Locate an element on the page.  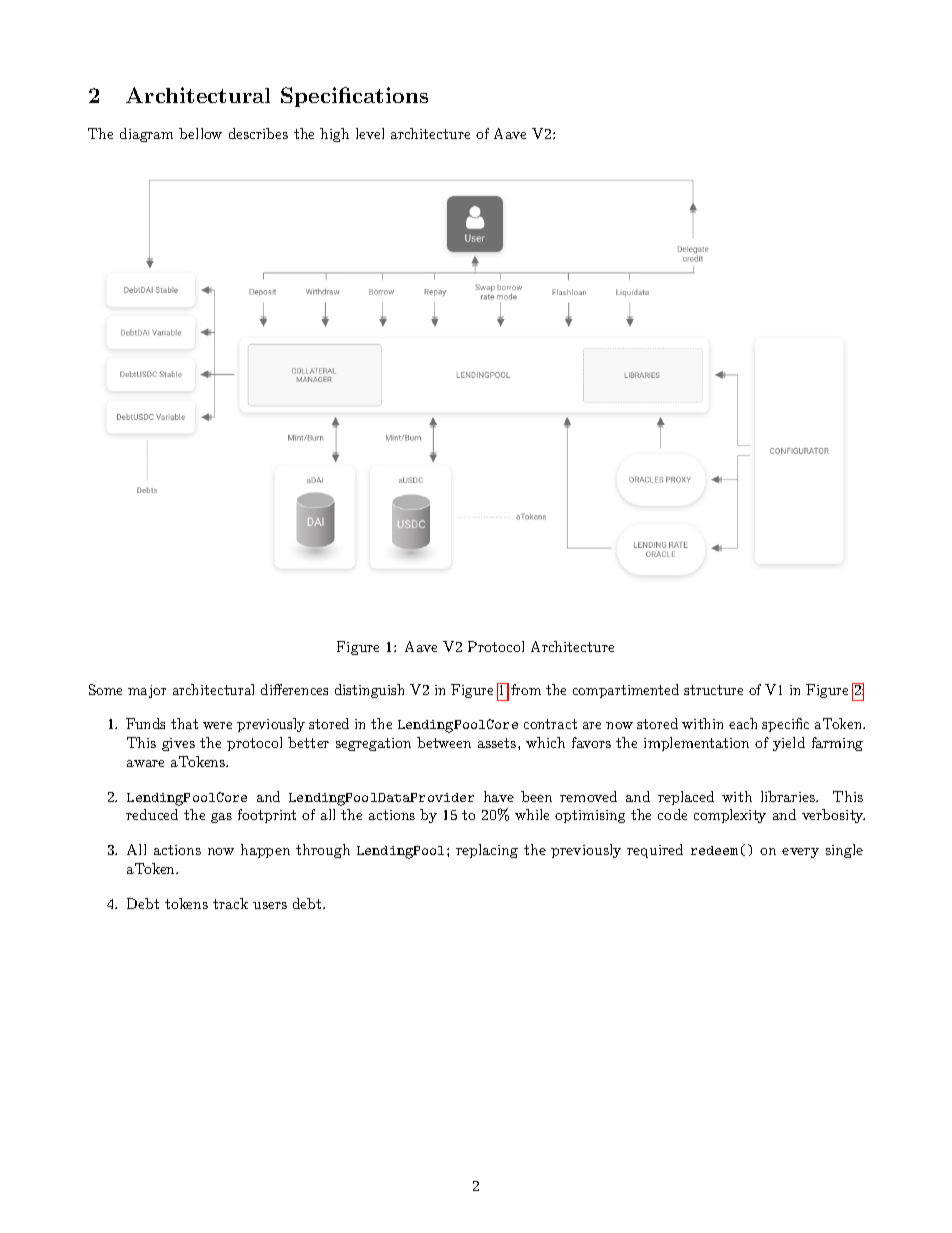
from is located at coordinates (526, 689).
